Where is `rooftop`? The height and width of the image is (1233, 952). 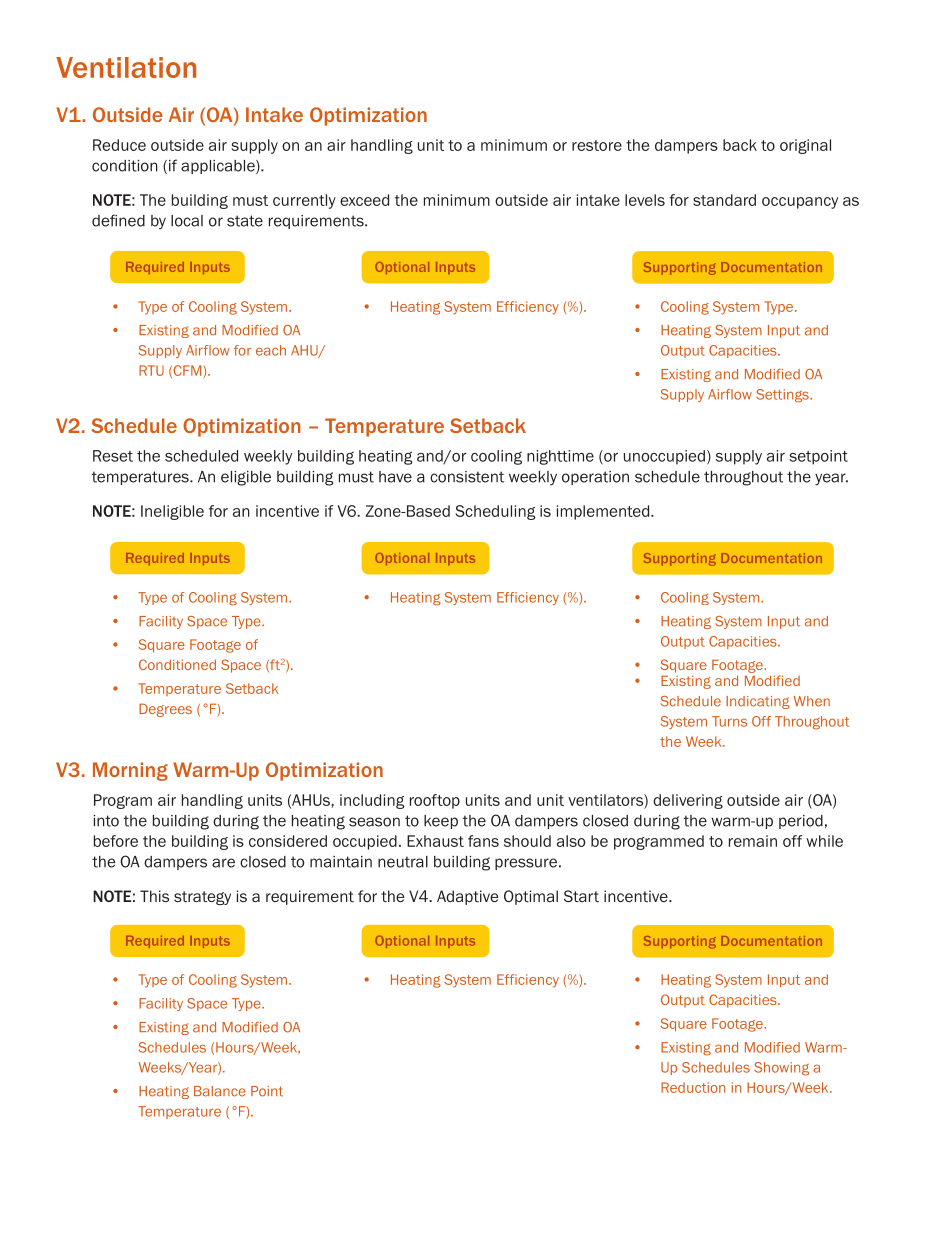
rooftop is located at coordinates (435, 801).
